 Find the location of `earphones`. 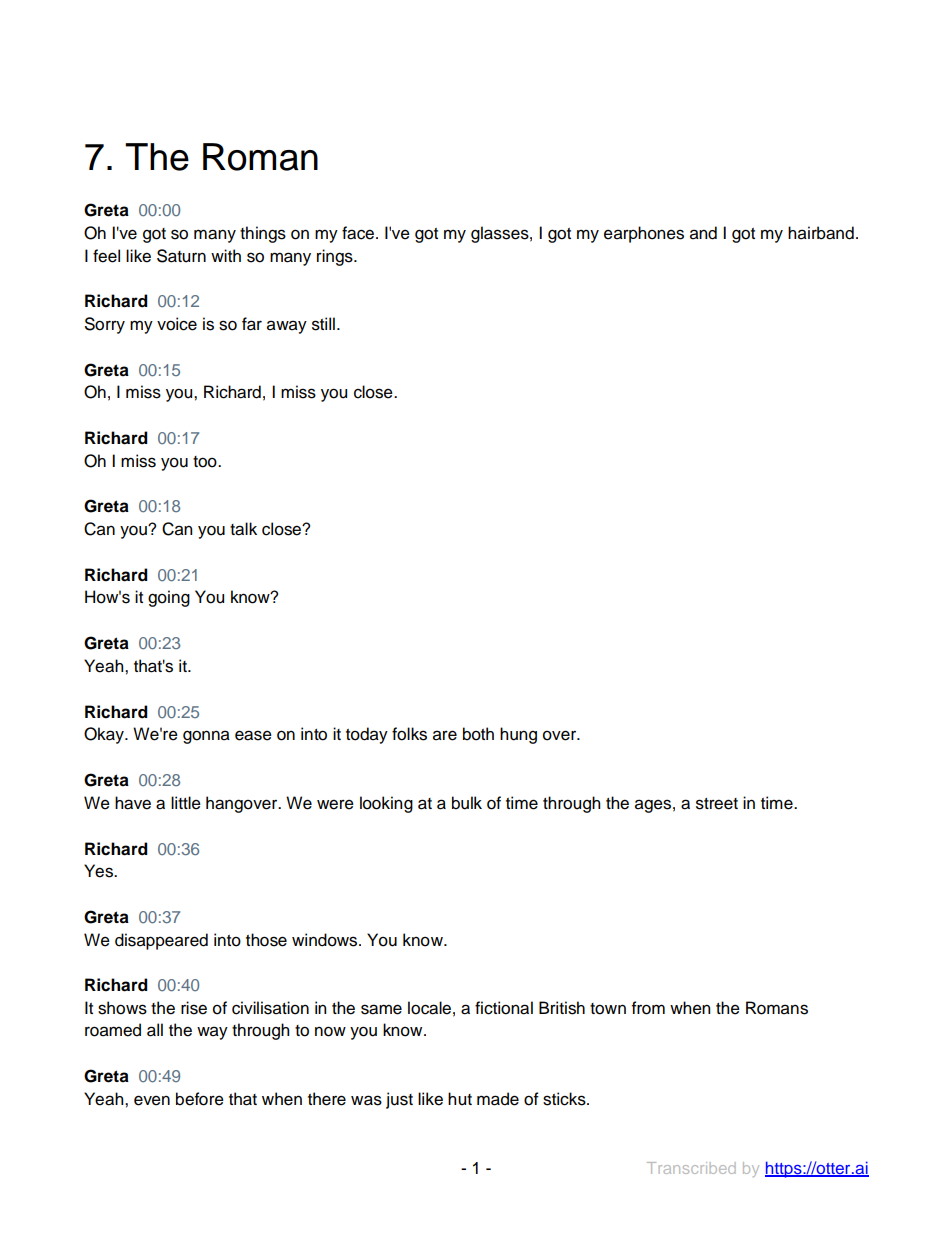

earphones is located at coordinates (644, 234).
